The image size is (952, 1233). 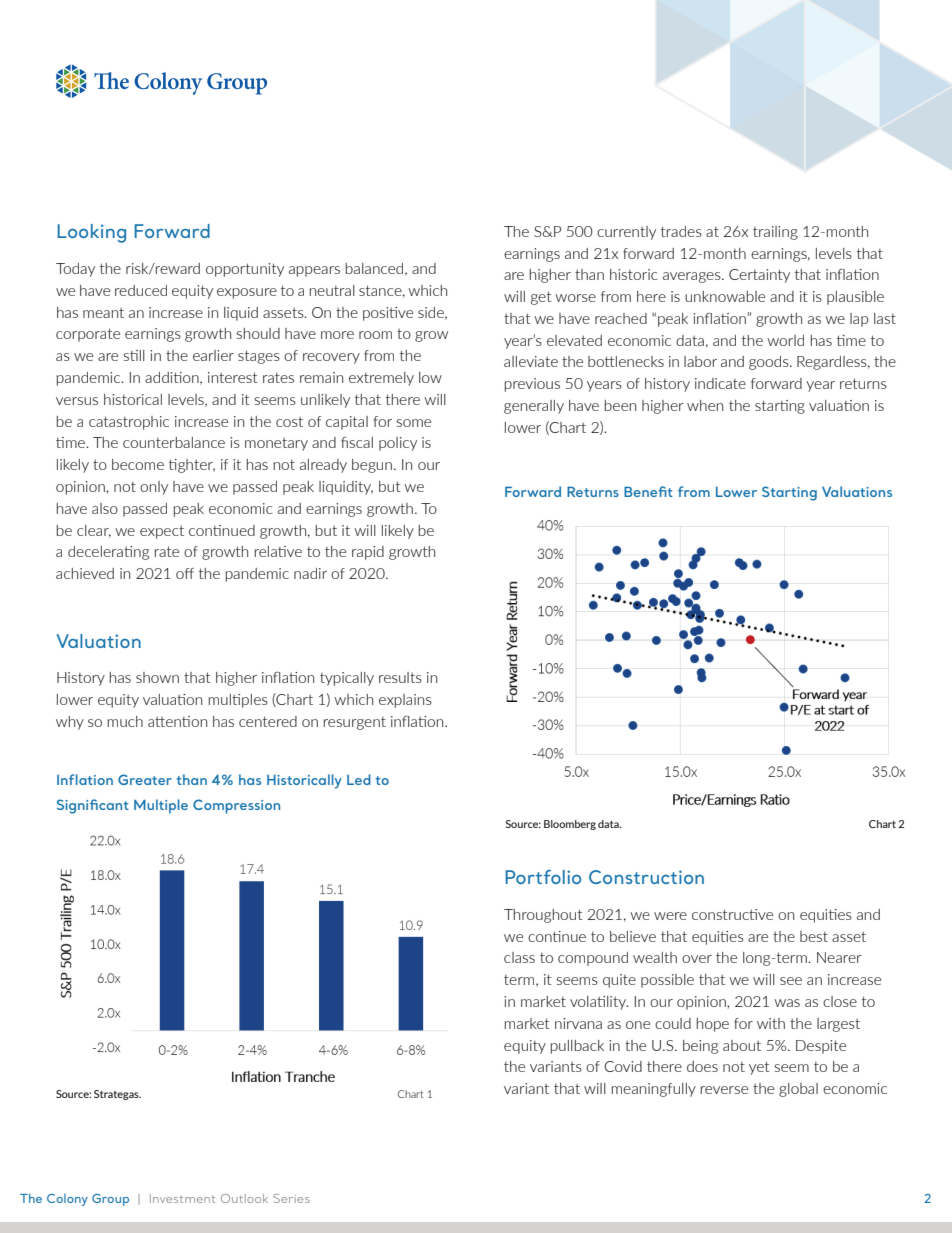 I want to click on explains, so click(x=405, y=701).
